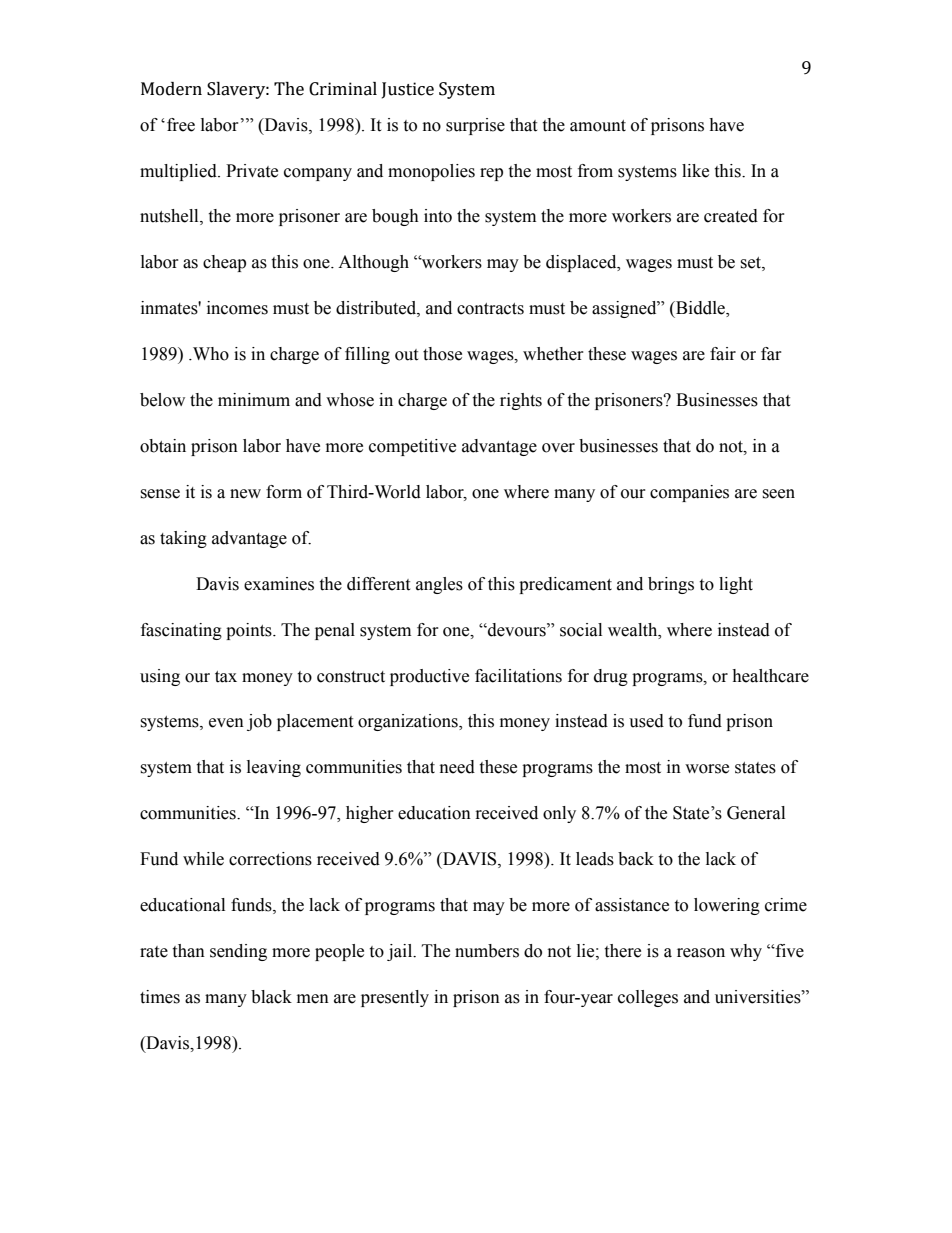  What do you see at coordinates (695, 171) in the screenshot?
I see `like` at bounding box center [695, 171].
